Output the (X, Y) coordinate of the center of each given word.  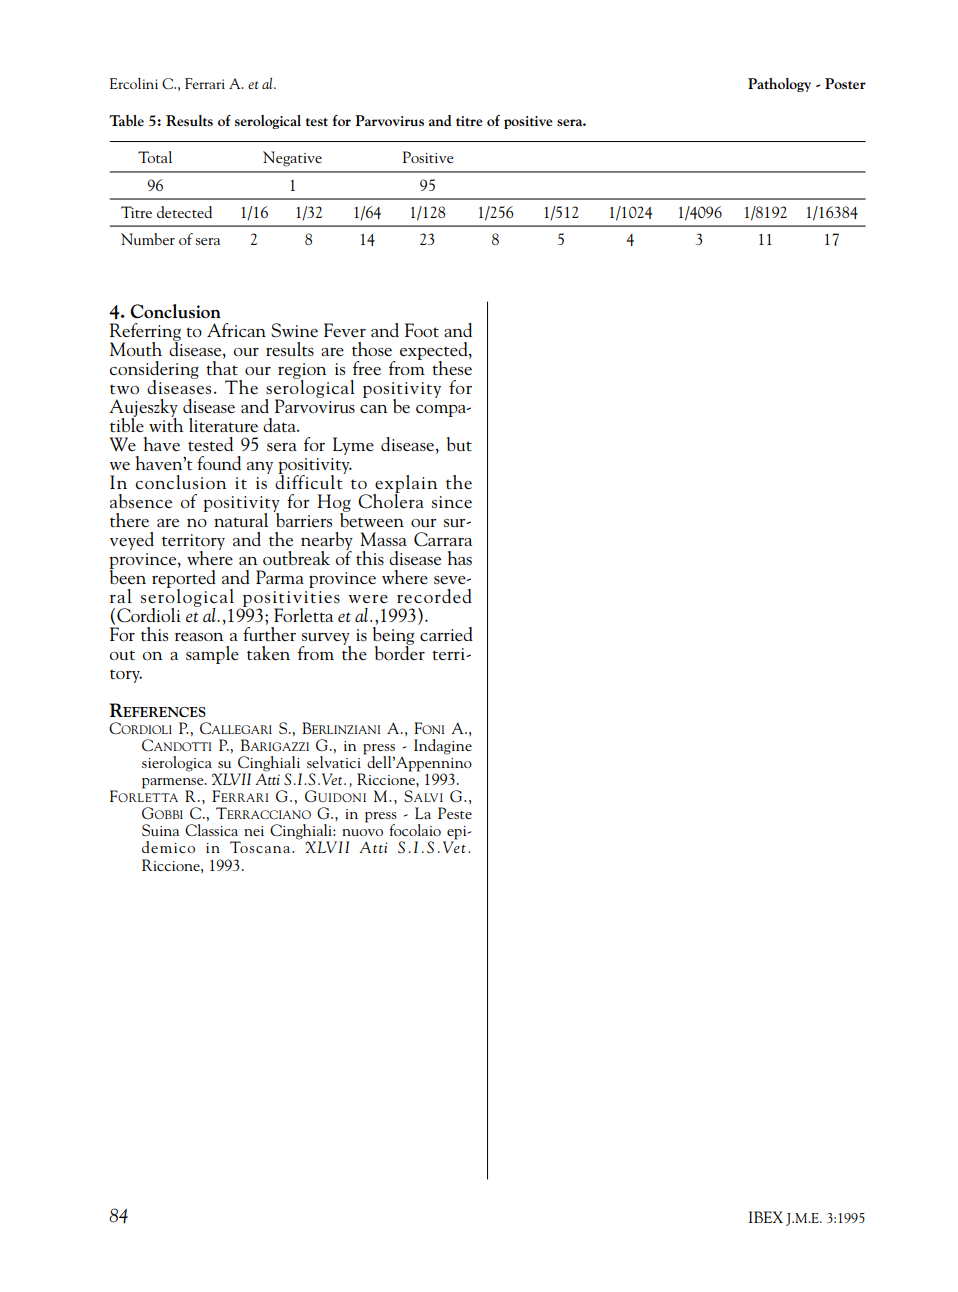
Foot (422, 330)
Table (126, 120)
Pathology (779, 85)
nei (254, 831)
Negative (292, 159)
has (460, 558)
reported (184, 578)
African (236, 330)
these (452, 366)
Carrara (443, 539)
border (400, 651)
